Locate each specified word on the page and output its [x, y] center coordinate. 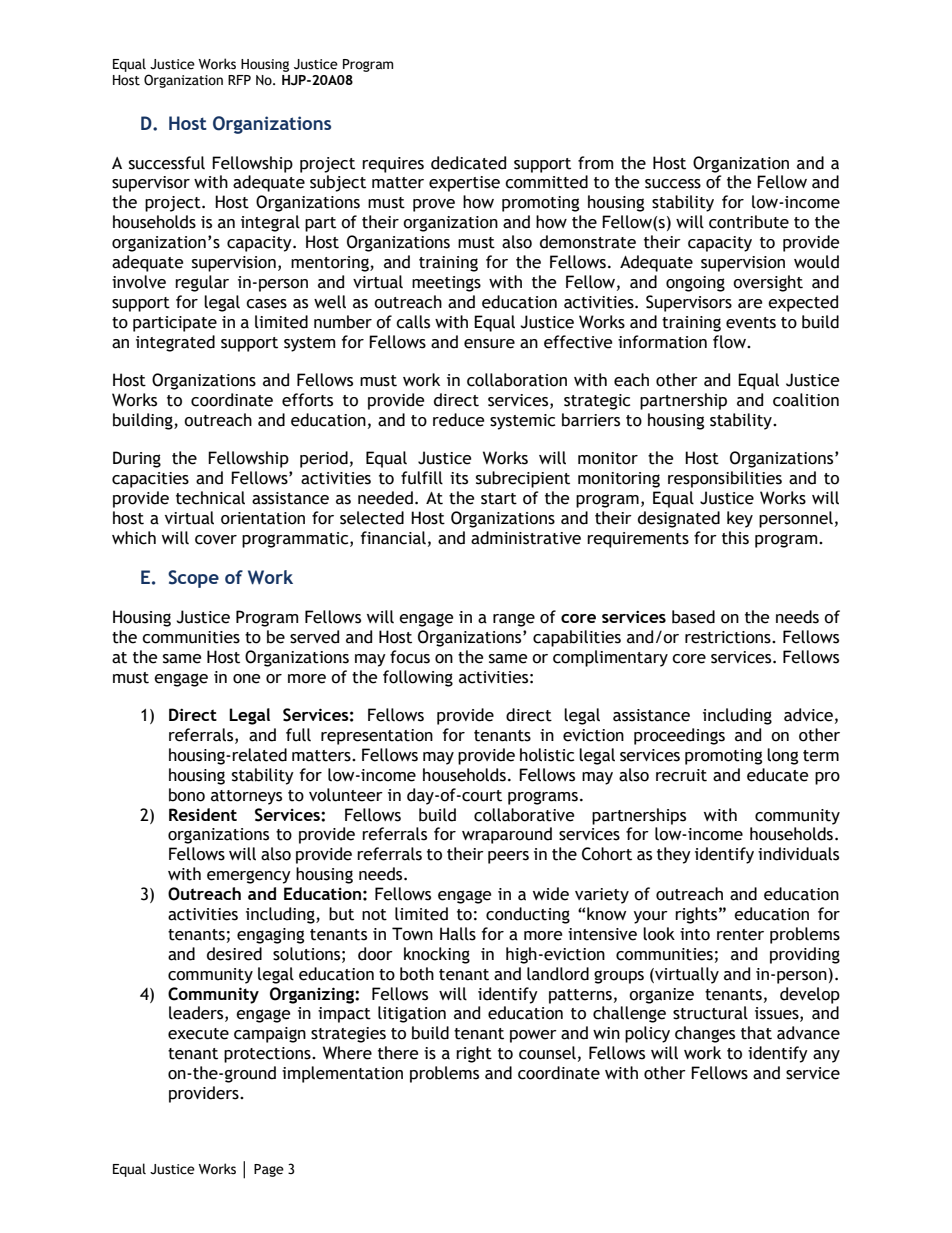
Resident [203, 814]
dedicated [468, 163]
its [459, 478]
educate [778, 775]
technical [210, 498]
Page [269, 1170]
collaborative [524, 815]
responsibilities [725, 479]
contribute [749, 222]
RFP [239, 80]
